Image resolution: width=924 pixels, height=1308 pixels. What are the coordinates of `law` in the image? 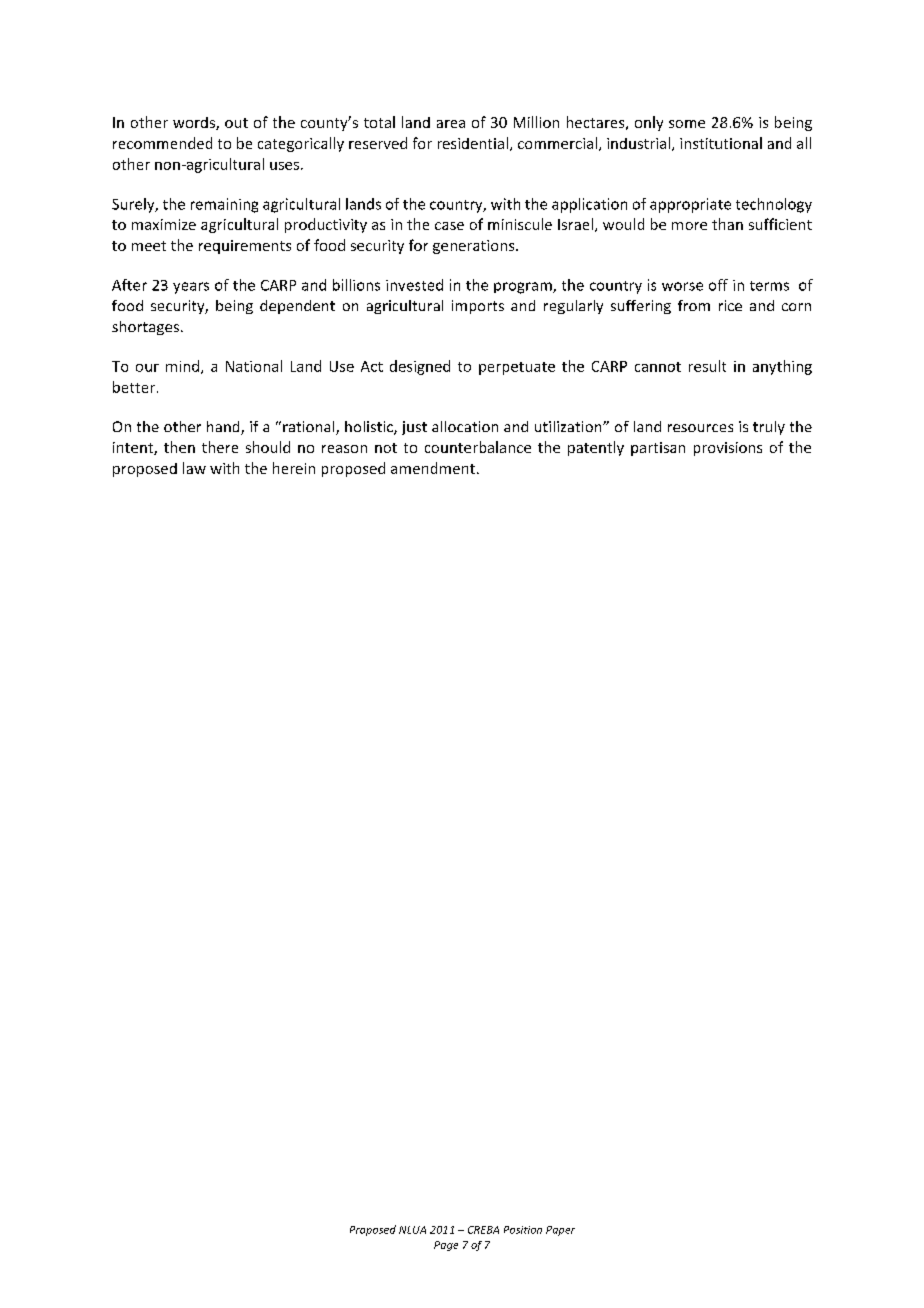 It's located at (194, 468).
